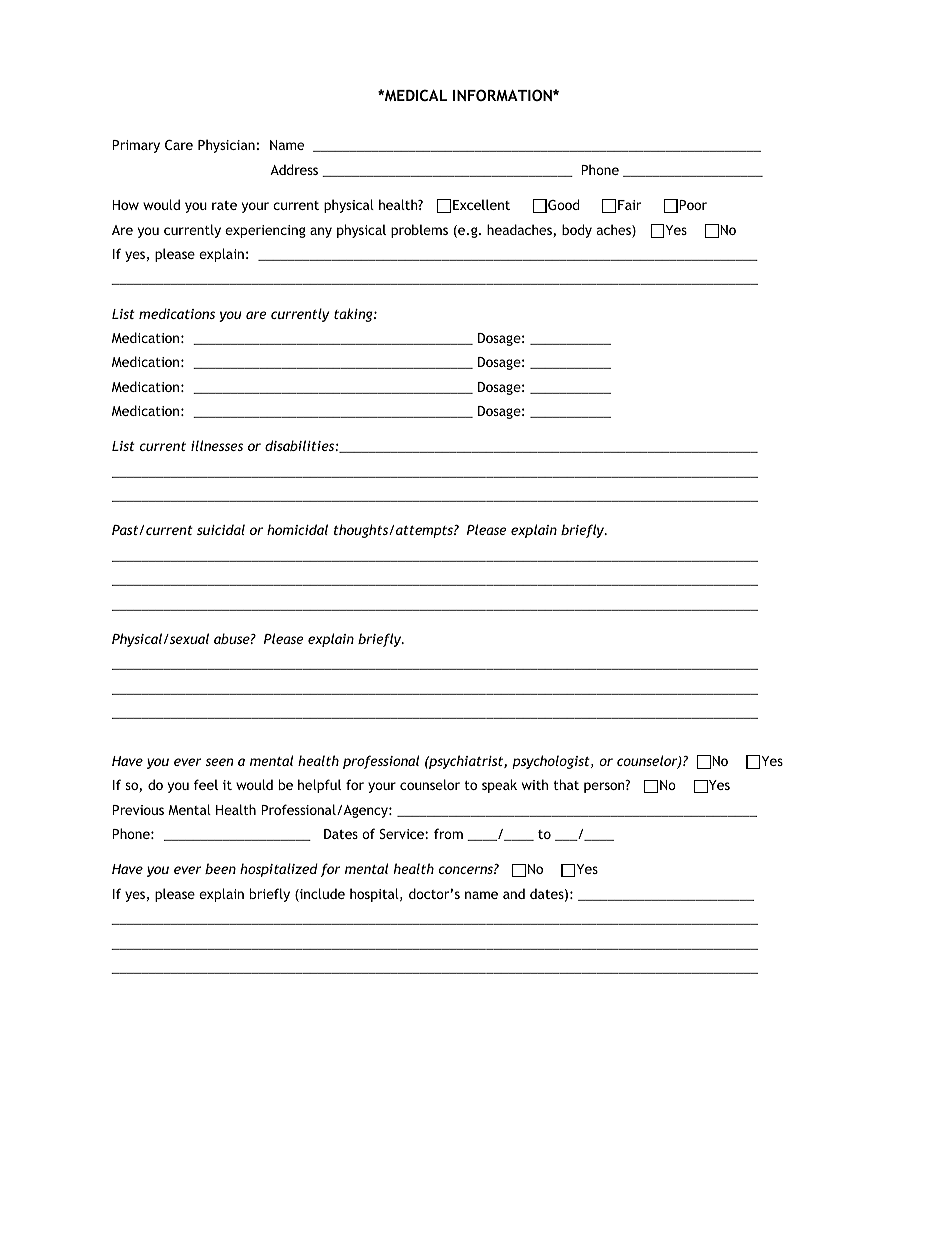 This document has height=1233, width=952. I want to click on Service, so click(403, 834).
